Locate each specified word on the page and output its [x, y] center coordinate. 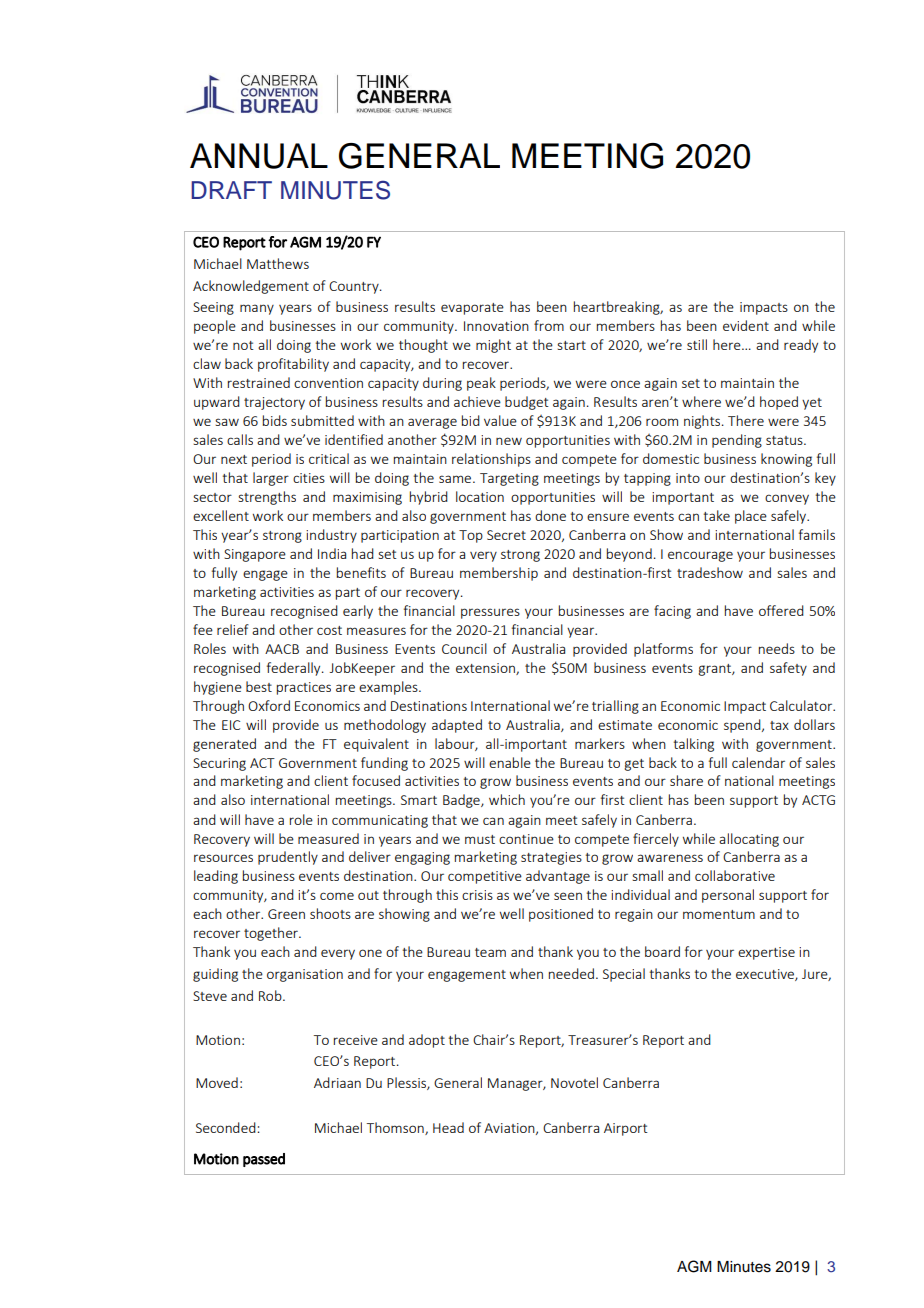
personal [728, 896]
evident [746, 325]
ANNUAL [259, 156]
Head [448, 1127]
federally [295, 669]
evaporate [472, 309]
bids [275, 420]
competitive [485, 877]
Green [286, 914]
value [500, 420]
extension [486, 669]
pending [737, 441]
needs [777, 648]
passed [264, 1160]
